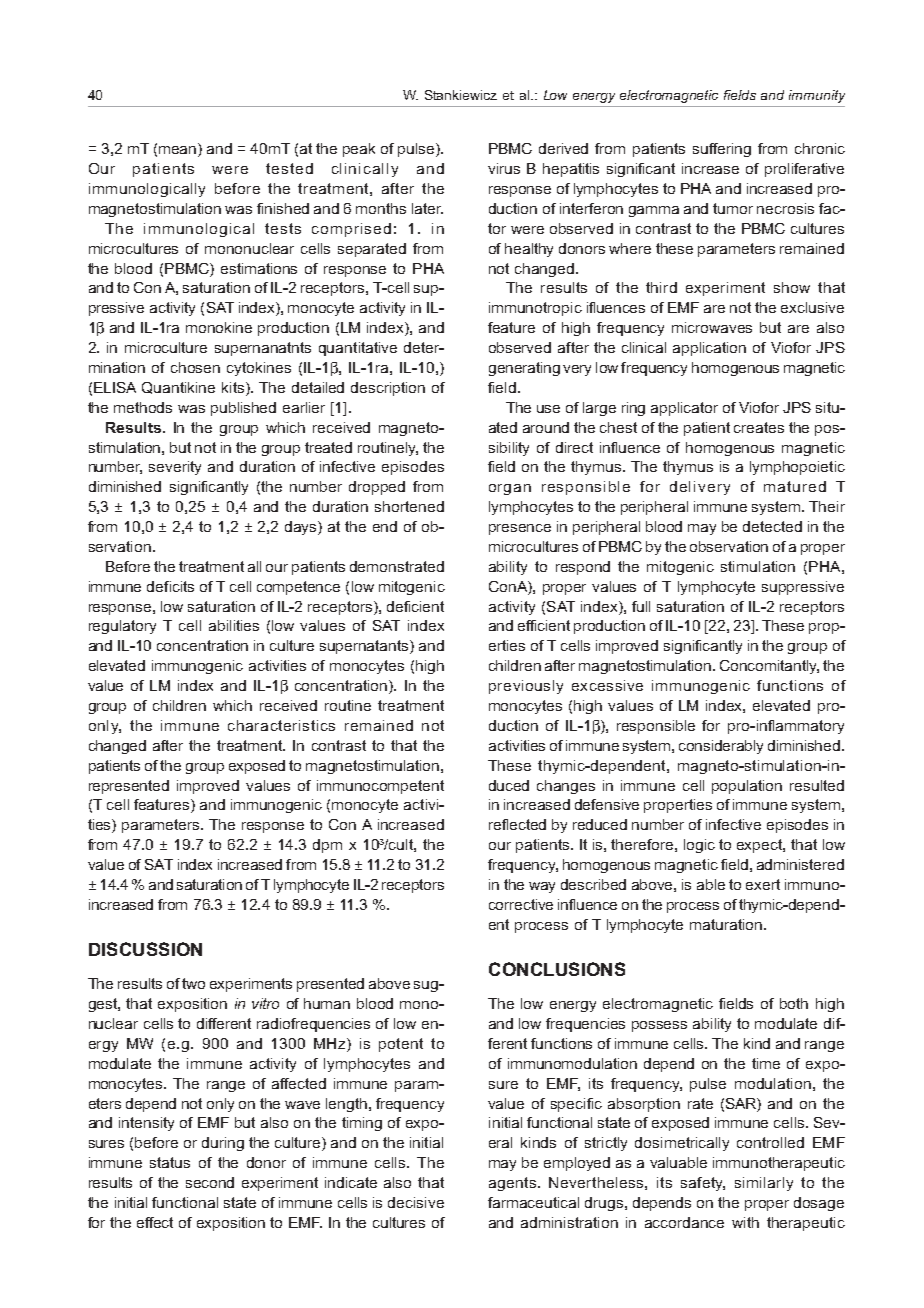 The image size is (924, 1308). What do you see at coordinates (122, 627) in the screenshot?
I see `regulatory` at bounding box center [122, 627].
